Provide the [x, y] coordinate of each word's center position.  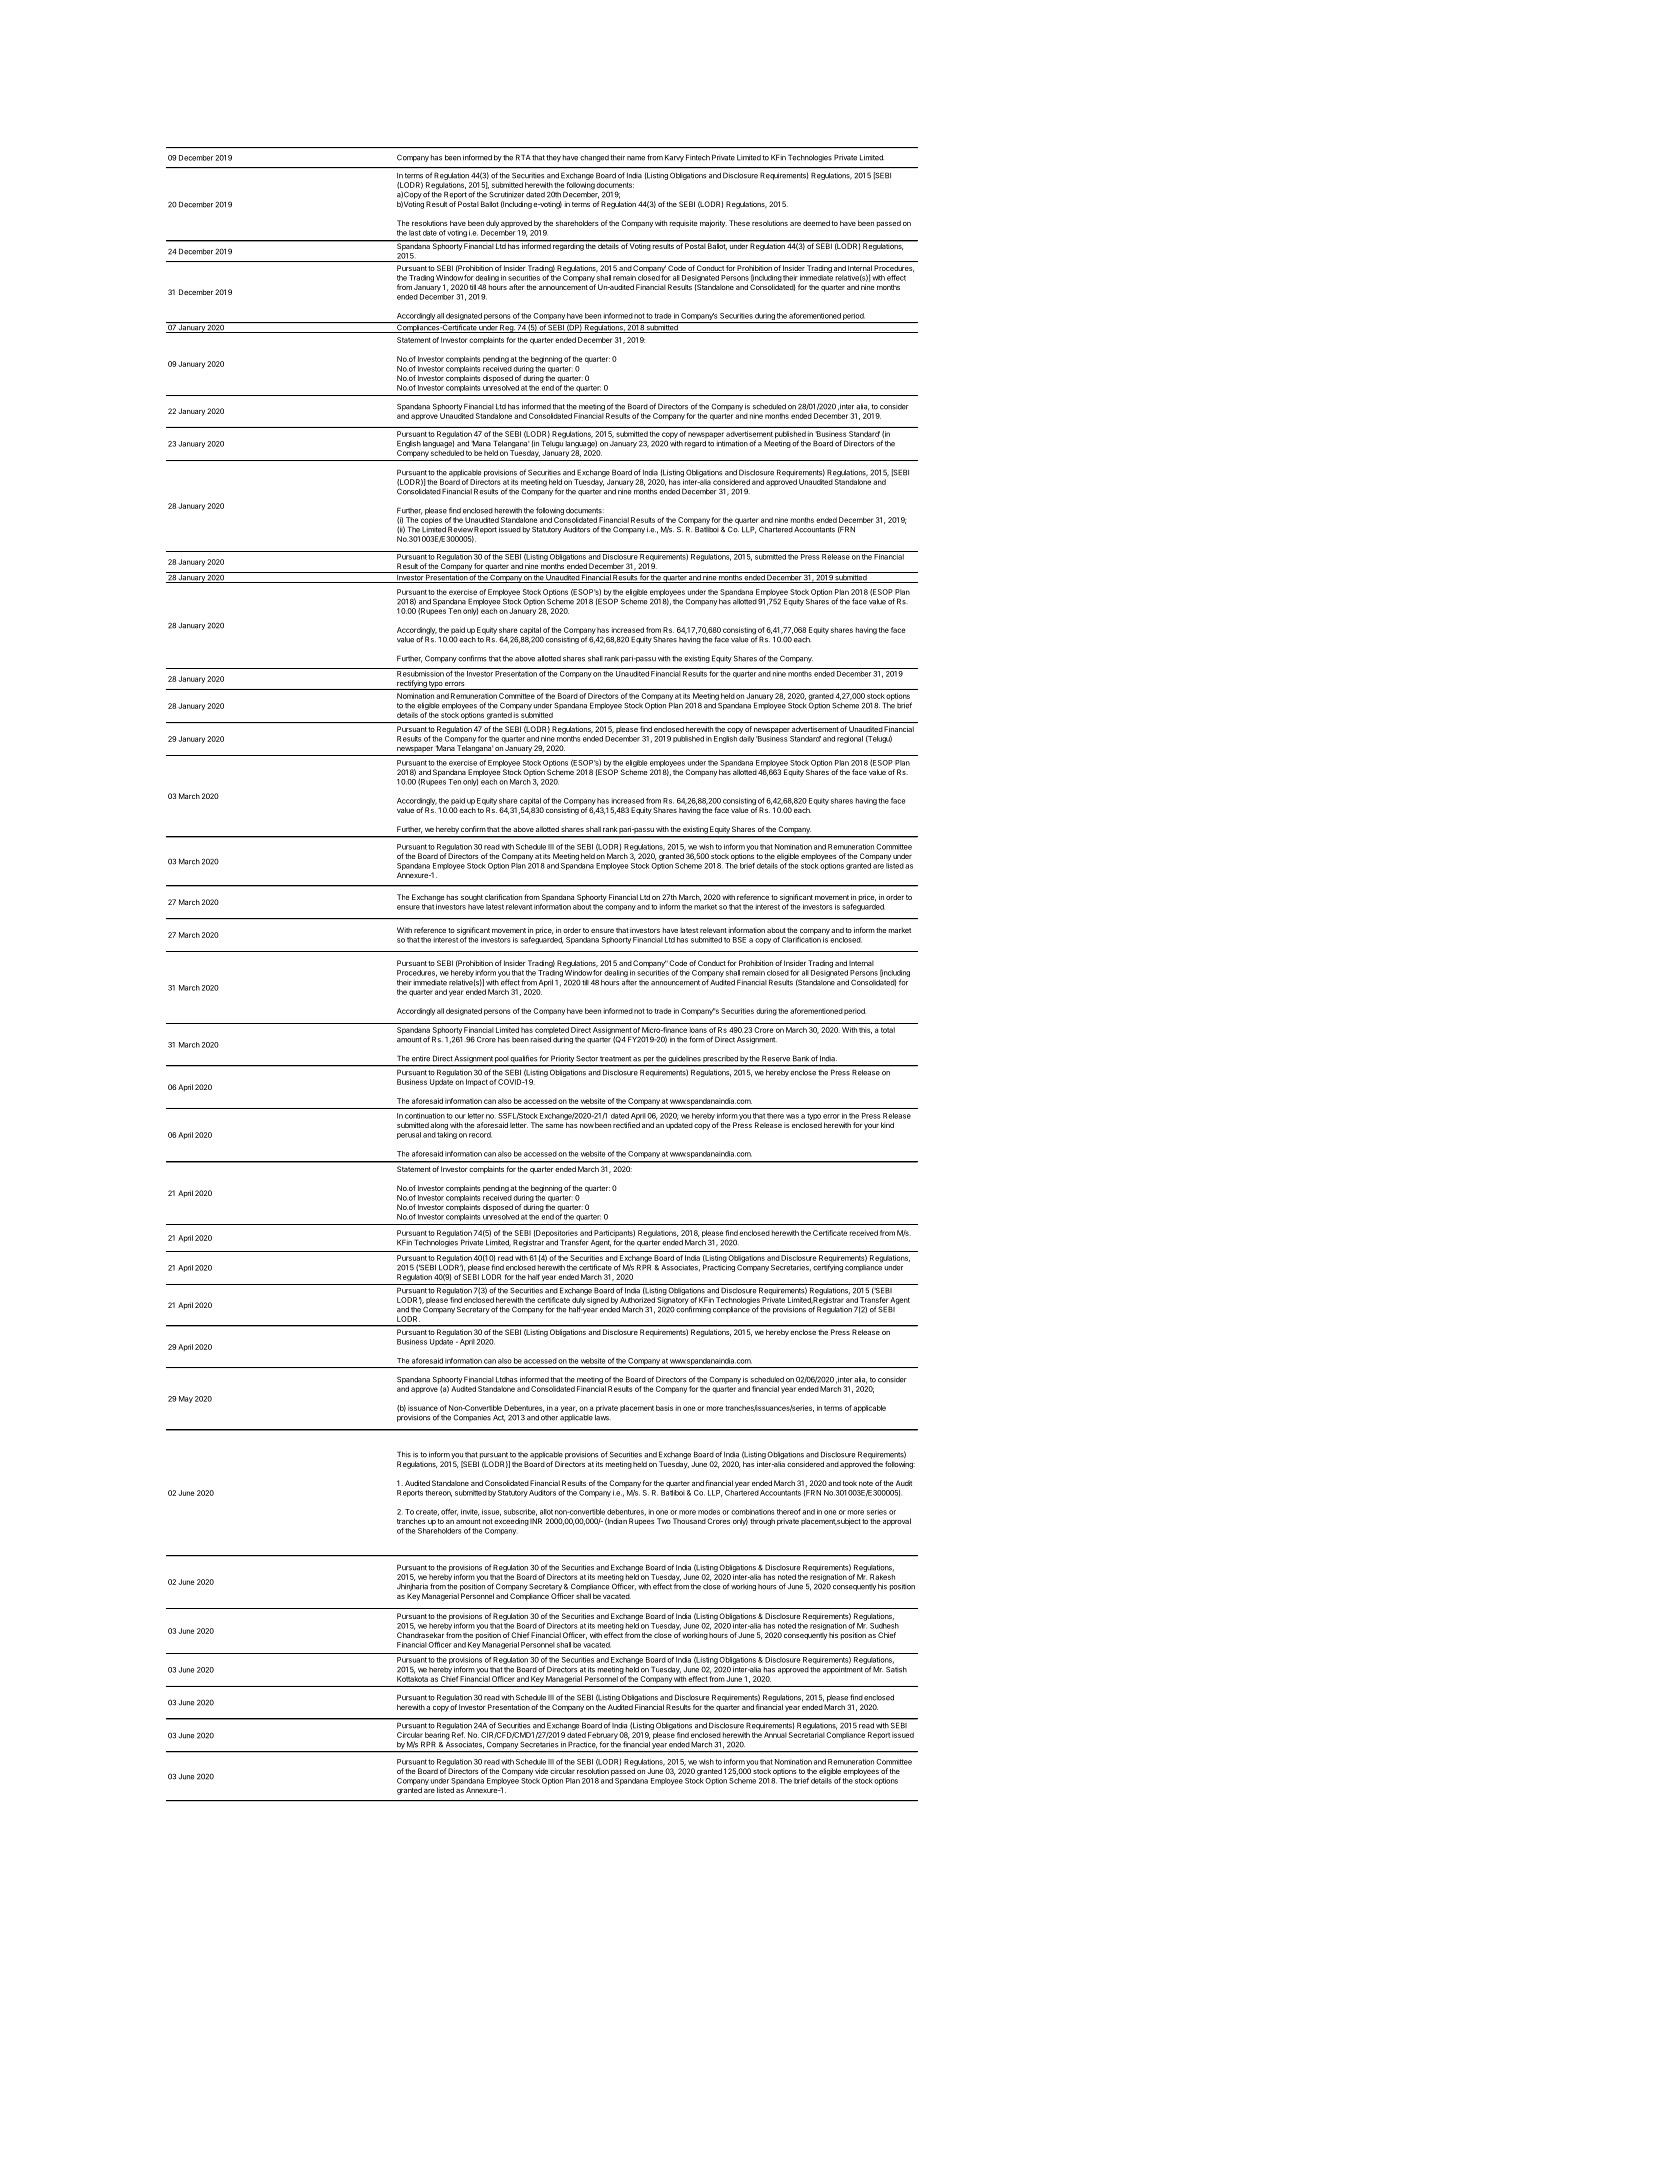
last [415, 233]
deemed [816, 223]
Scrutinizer [506, 194]
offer [449, 1512]
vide [541, 1771]
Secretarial [807, 1735]
